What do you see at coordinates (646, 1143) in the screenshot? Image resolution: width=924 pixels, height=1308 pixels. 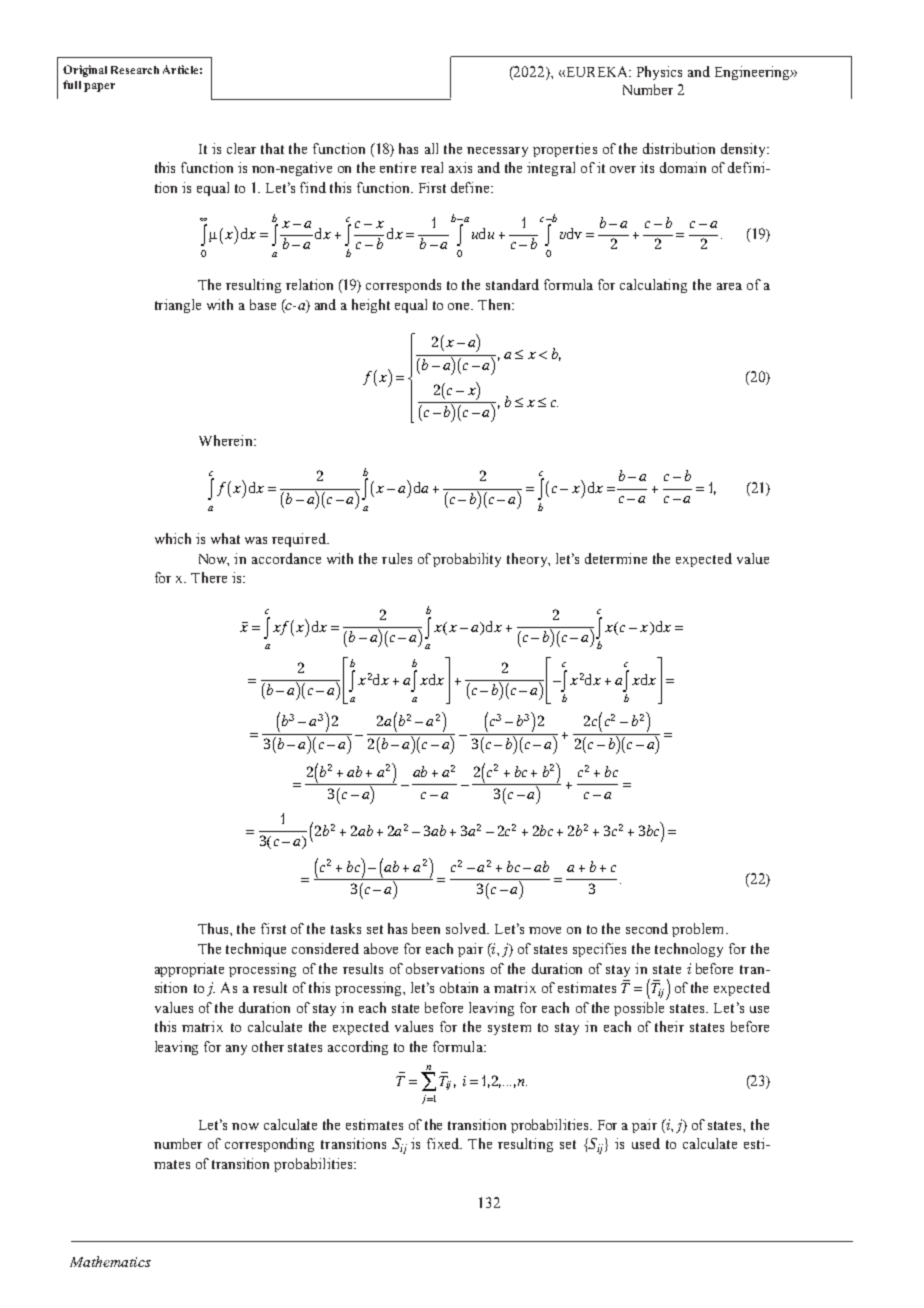 I see `used` at bounding box center [646, 1143].
